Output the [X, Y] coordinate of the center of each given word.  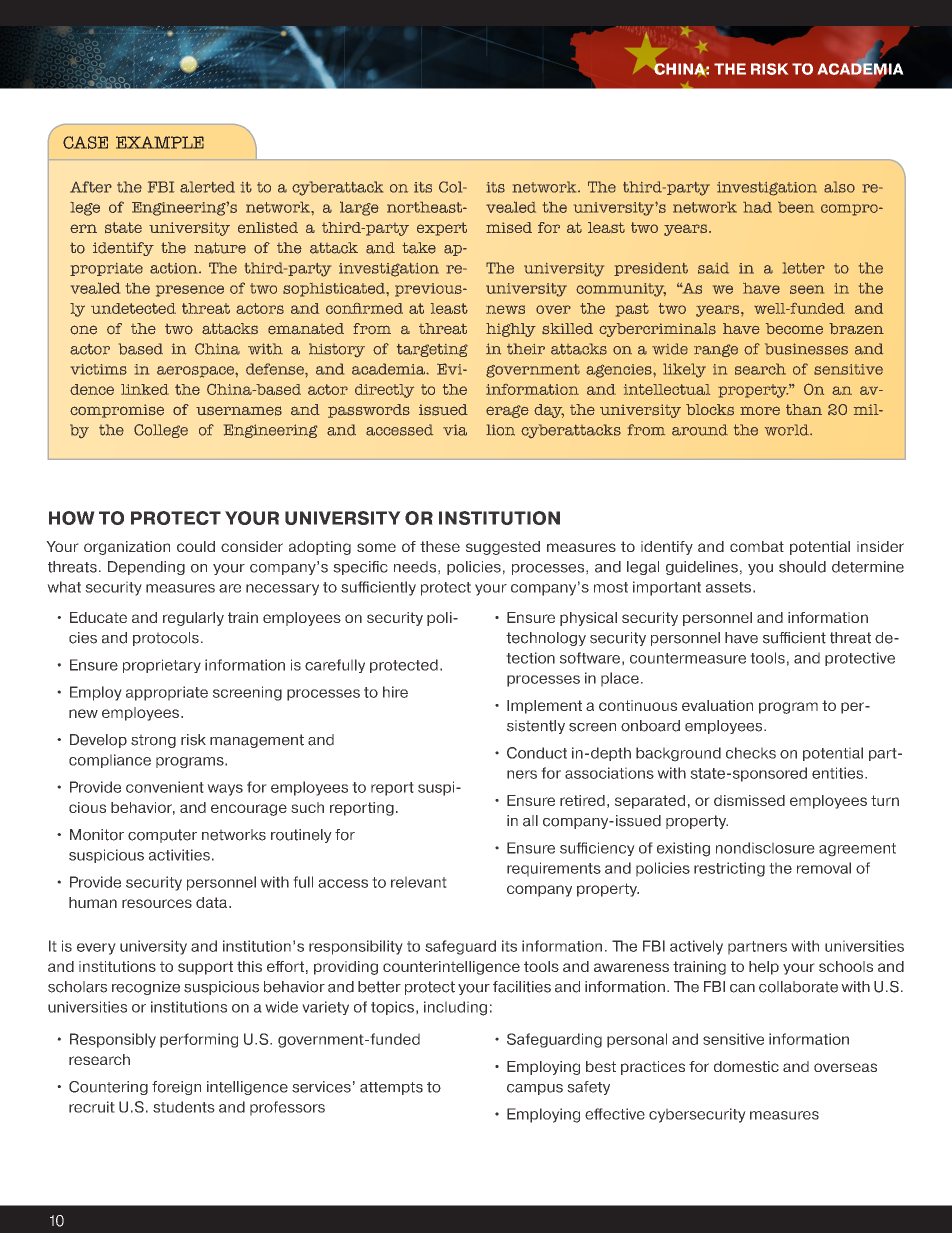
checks [751, 753]
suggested [503, 548]
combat [757, 546]
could [196, 546]
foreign [176, 1088]
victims [99, 369]
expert [442, 229]
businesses [806, 349]
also [839, 187]
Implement [544, 707]
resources [157, 903]
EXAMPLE [160, 142]
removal [824, 868]
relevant [419, 882]
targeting [432, 350]
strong [153, 741]
